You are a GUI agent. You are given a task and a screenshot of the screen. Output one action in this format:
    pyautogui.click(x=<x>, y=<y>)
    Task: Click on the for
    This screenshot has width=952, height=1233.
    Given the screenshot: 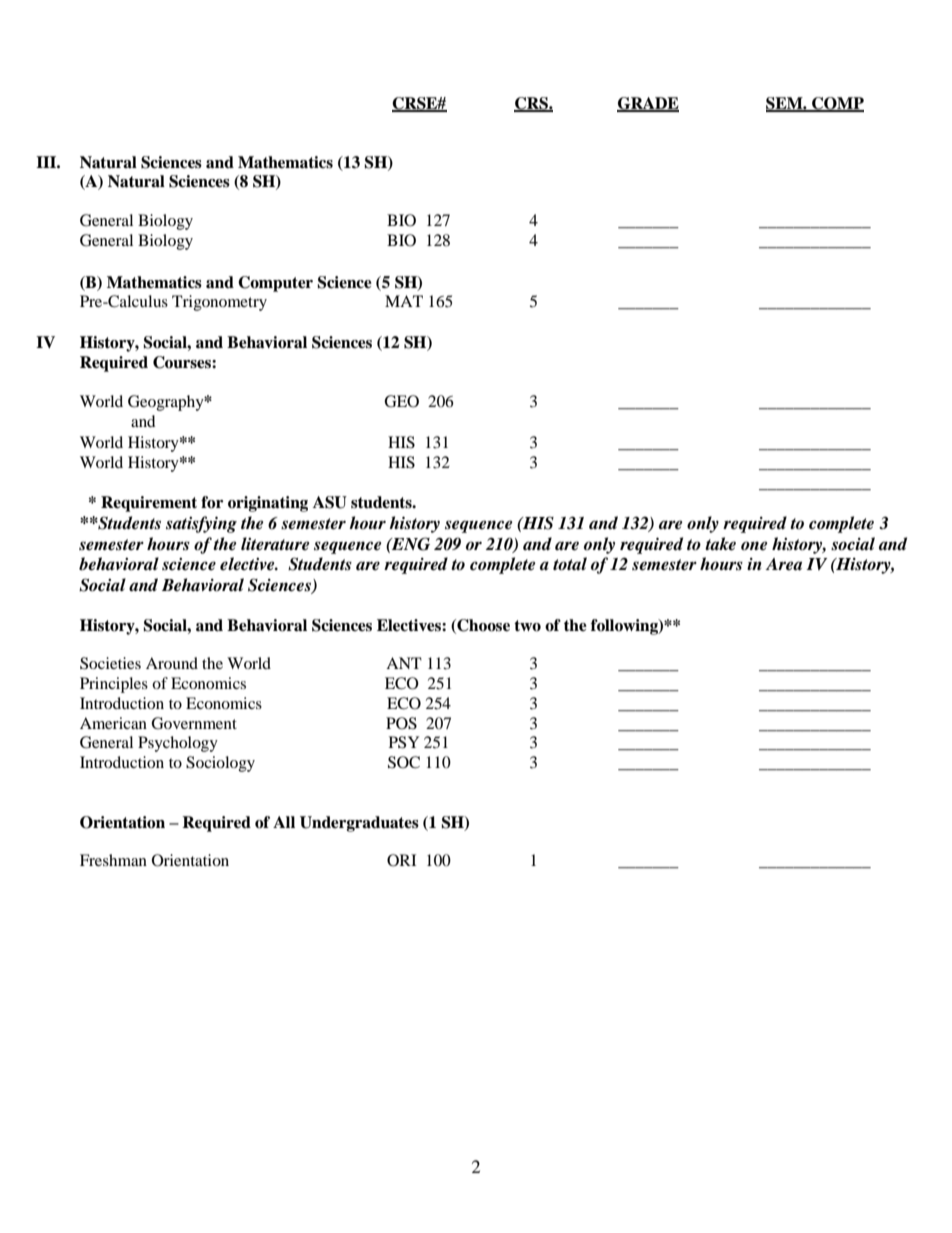 What is the action you would take?
    pyautogui.click(x=212, y=502)
